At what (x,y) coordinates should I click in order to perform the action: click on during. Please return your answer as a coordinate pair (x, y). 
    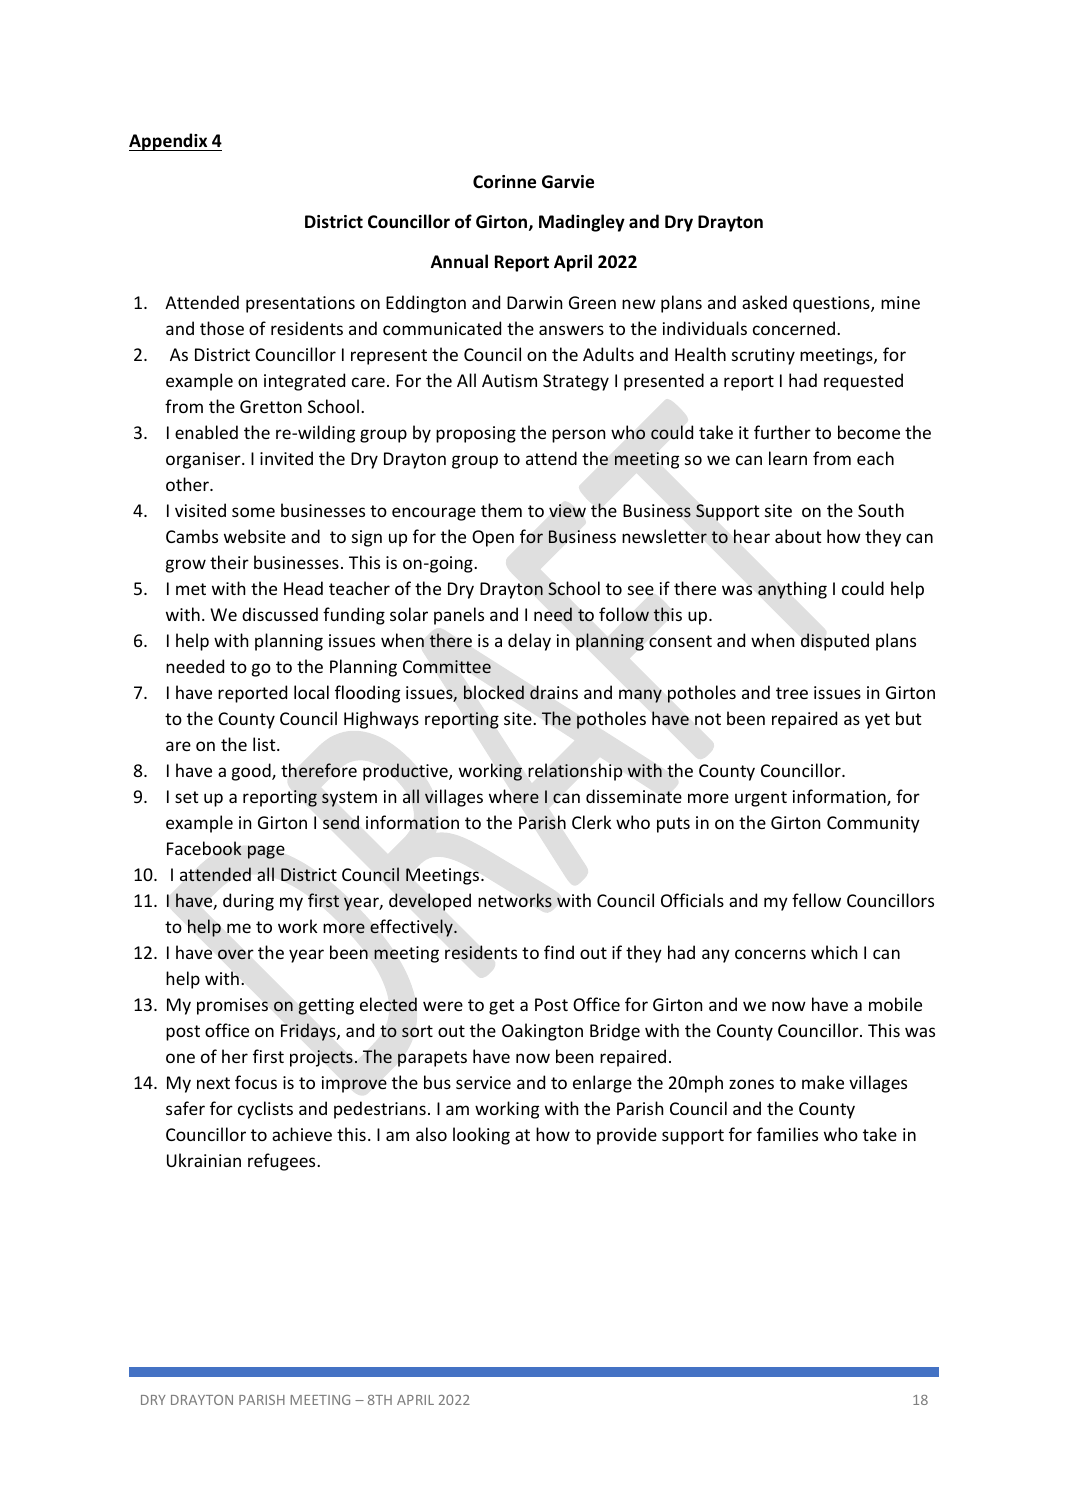
    Looking at the image, I should click on (248, 902).
